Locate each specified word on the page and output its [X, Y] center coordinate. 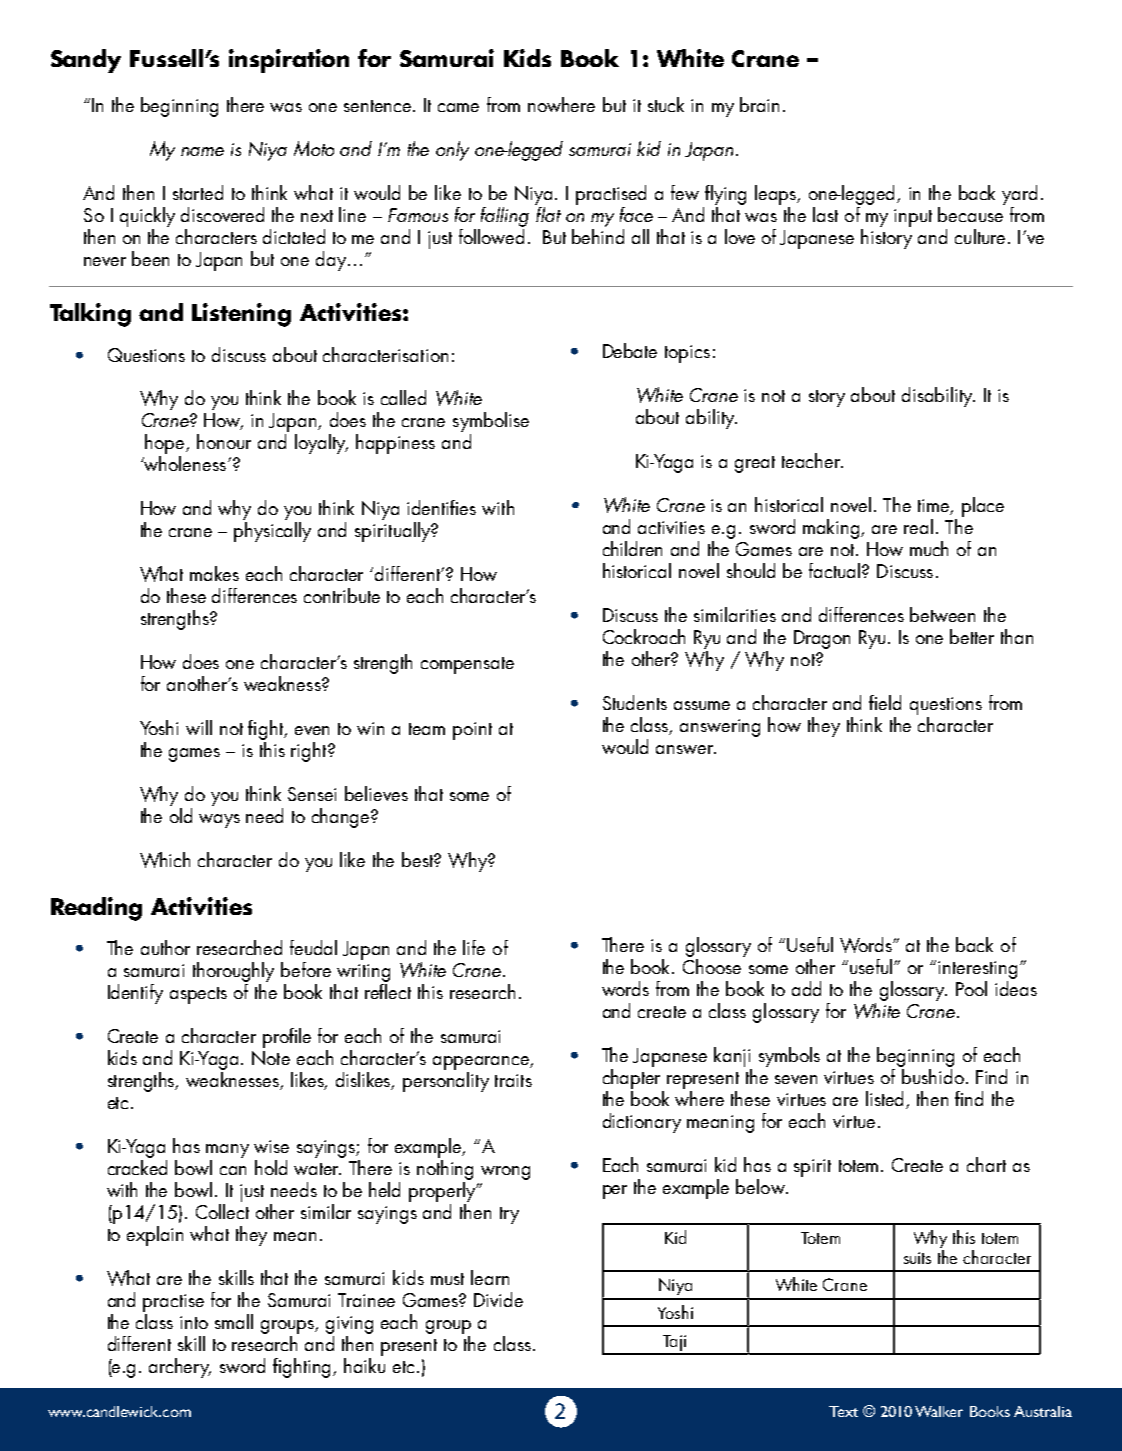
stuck [666, 104]
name [202, 151]
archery [180, 1368]
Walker [939, 1411]
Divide [498, 1299]
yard [1019, 195]
